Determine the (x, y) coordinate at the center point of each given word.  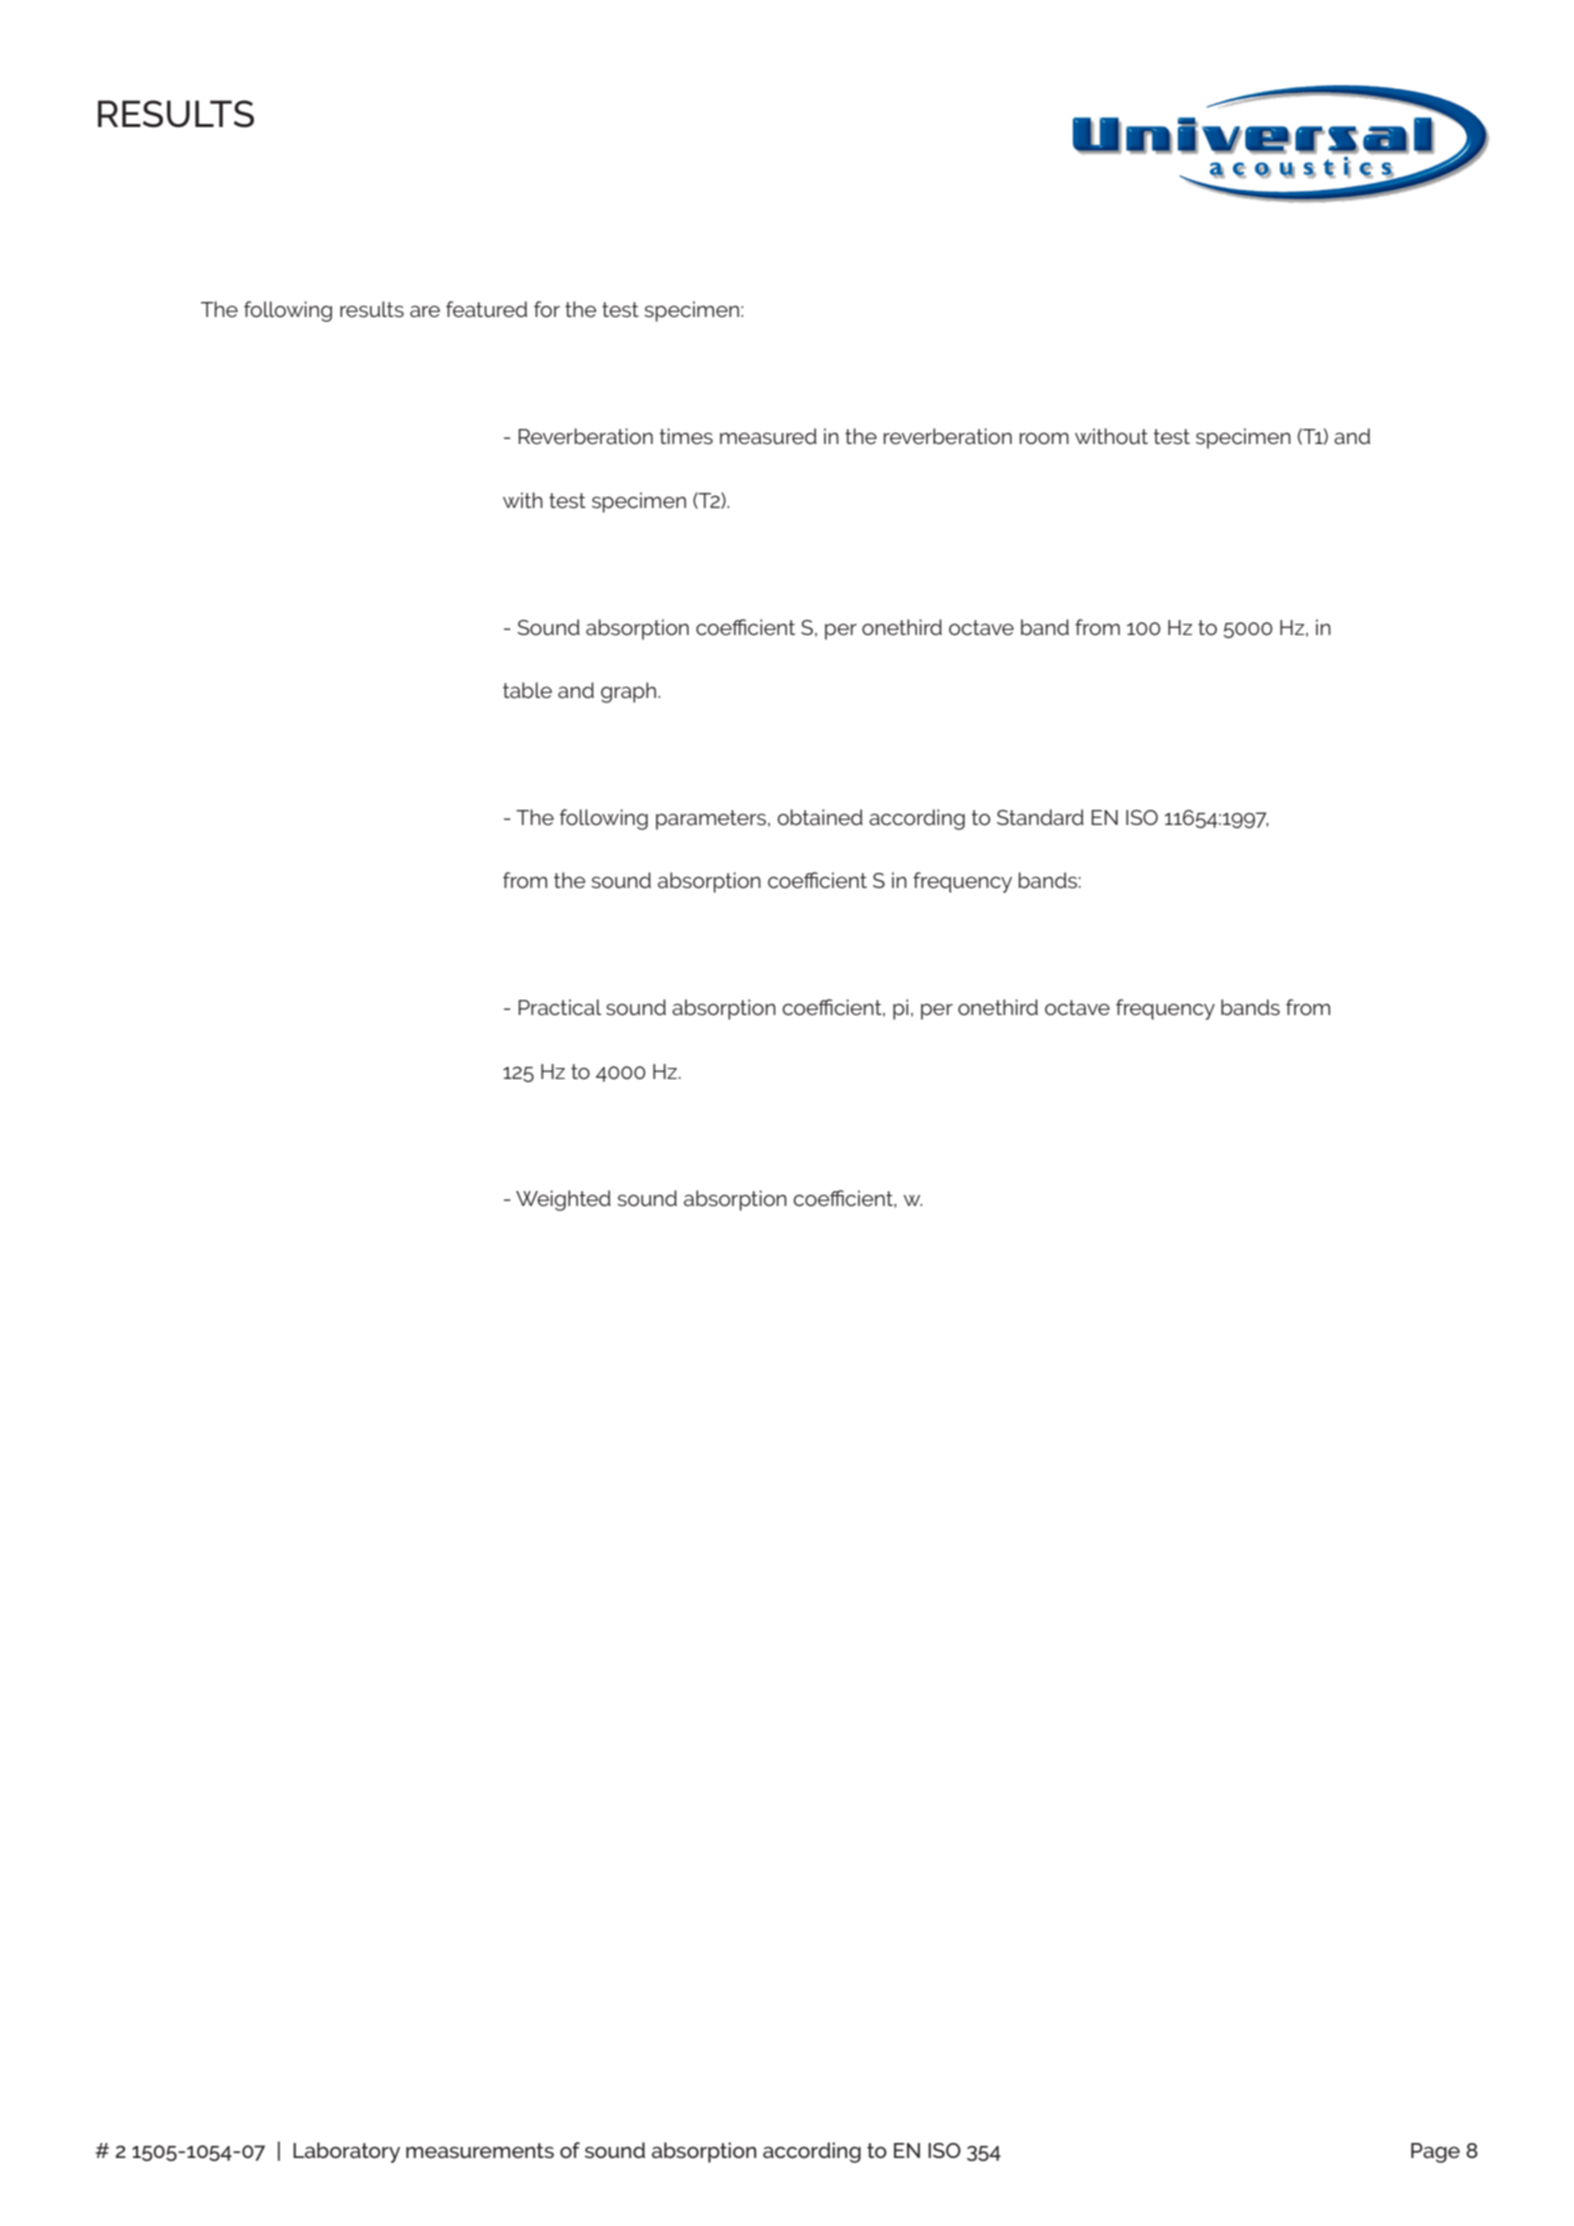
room (1044, 438)
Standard (1040, 817)
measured (768, 436)
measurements (480, 2151)
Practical (559, 1007)
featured (486, 309)
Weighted (563, 1200)
